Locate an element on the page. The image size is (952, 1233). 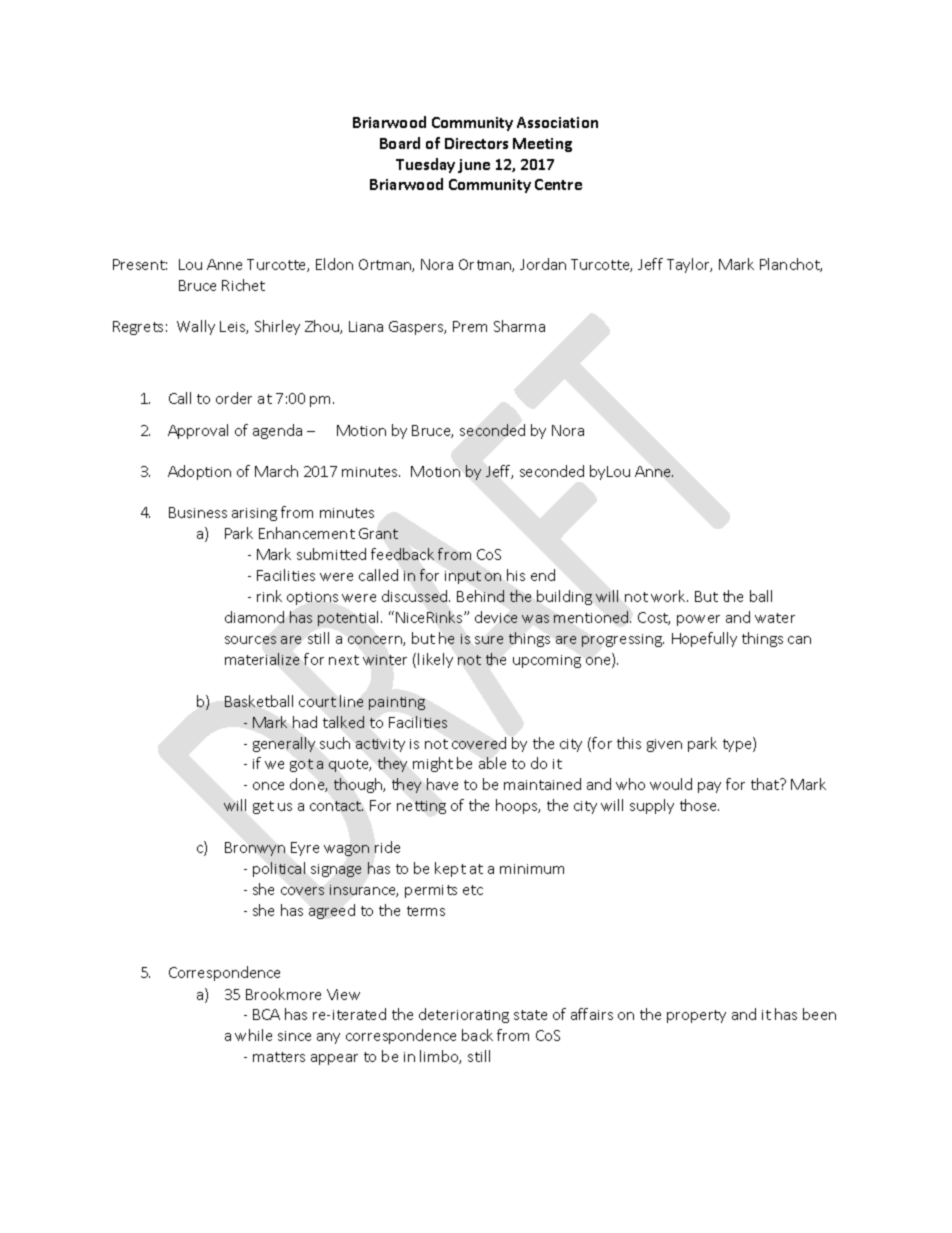
Grant is located at coordinates (378, 533).
